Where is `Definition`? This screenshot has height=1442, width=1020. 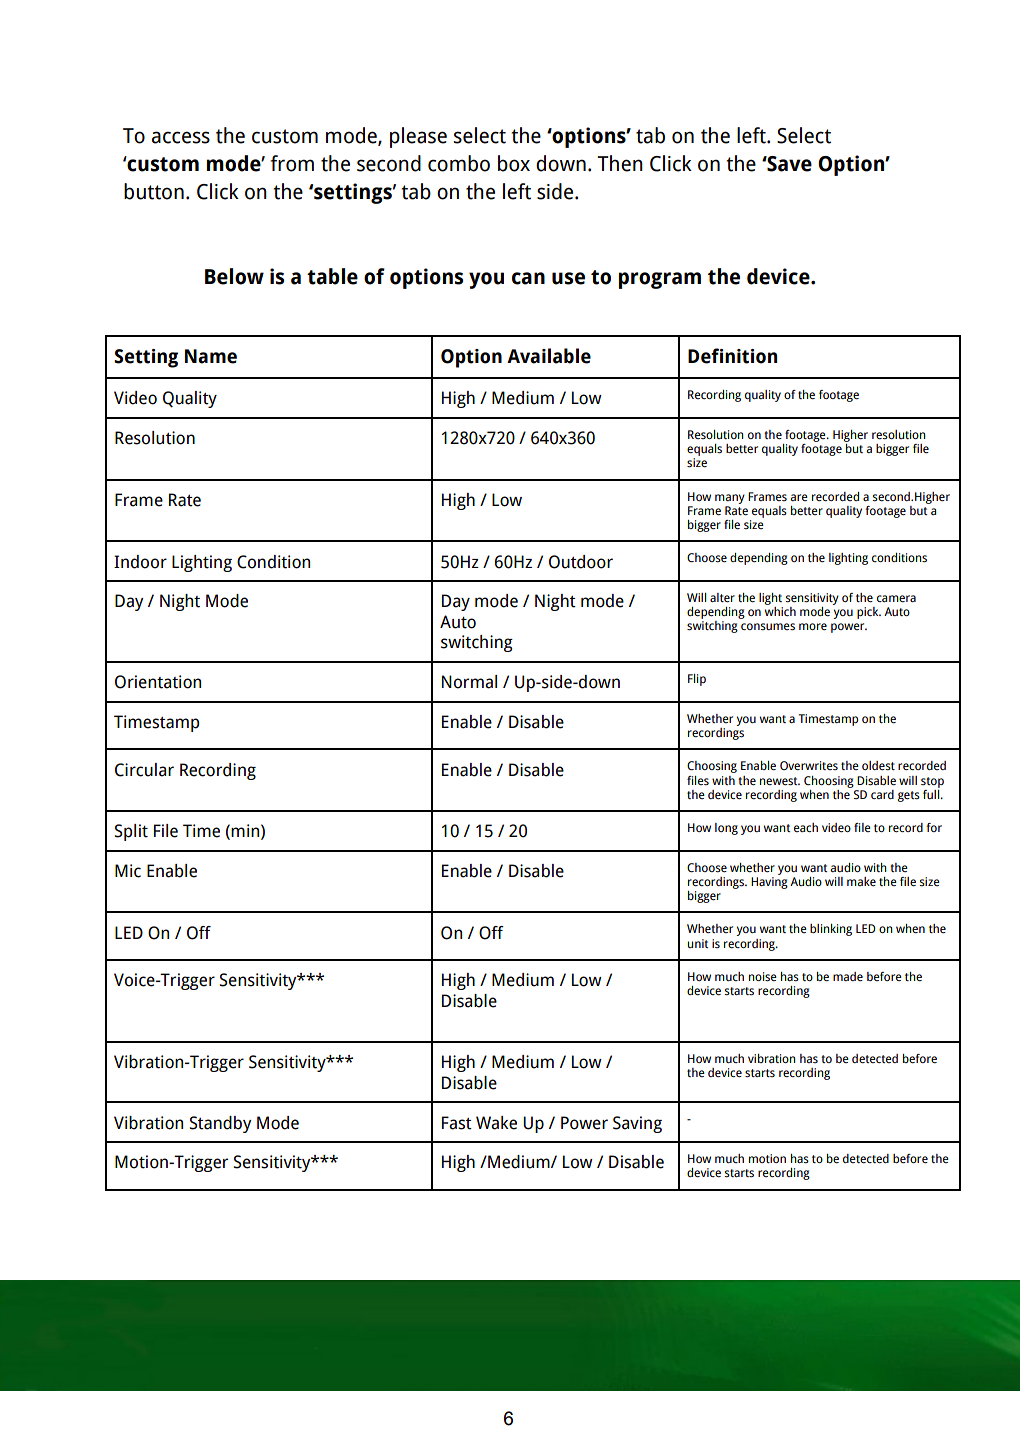 Definition is located at coordinates (732, 356).
